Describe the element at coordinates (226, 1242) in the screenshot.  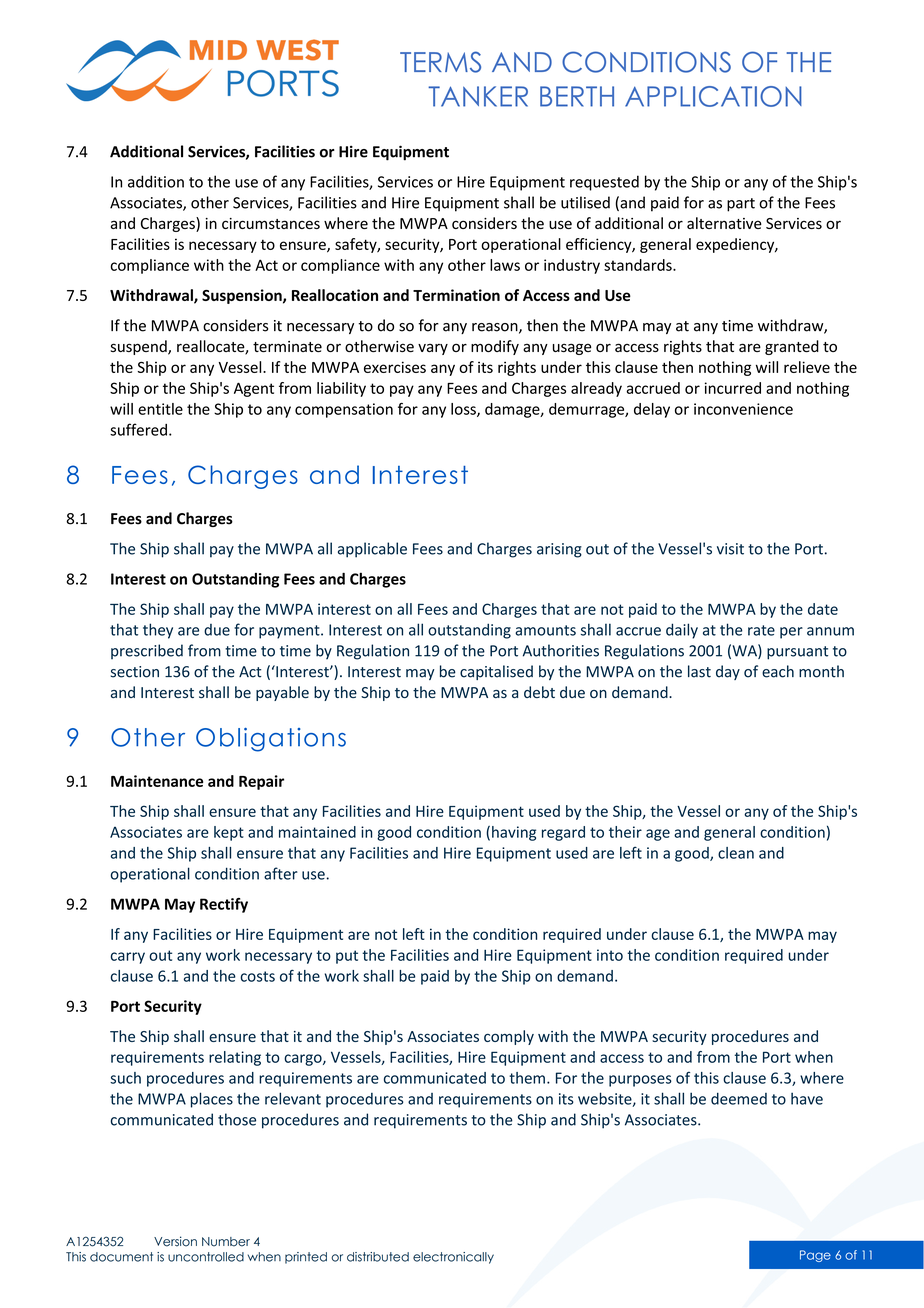
I see `Number` at that location.
